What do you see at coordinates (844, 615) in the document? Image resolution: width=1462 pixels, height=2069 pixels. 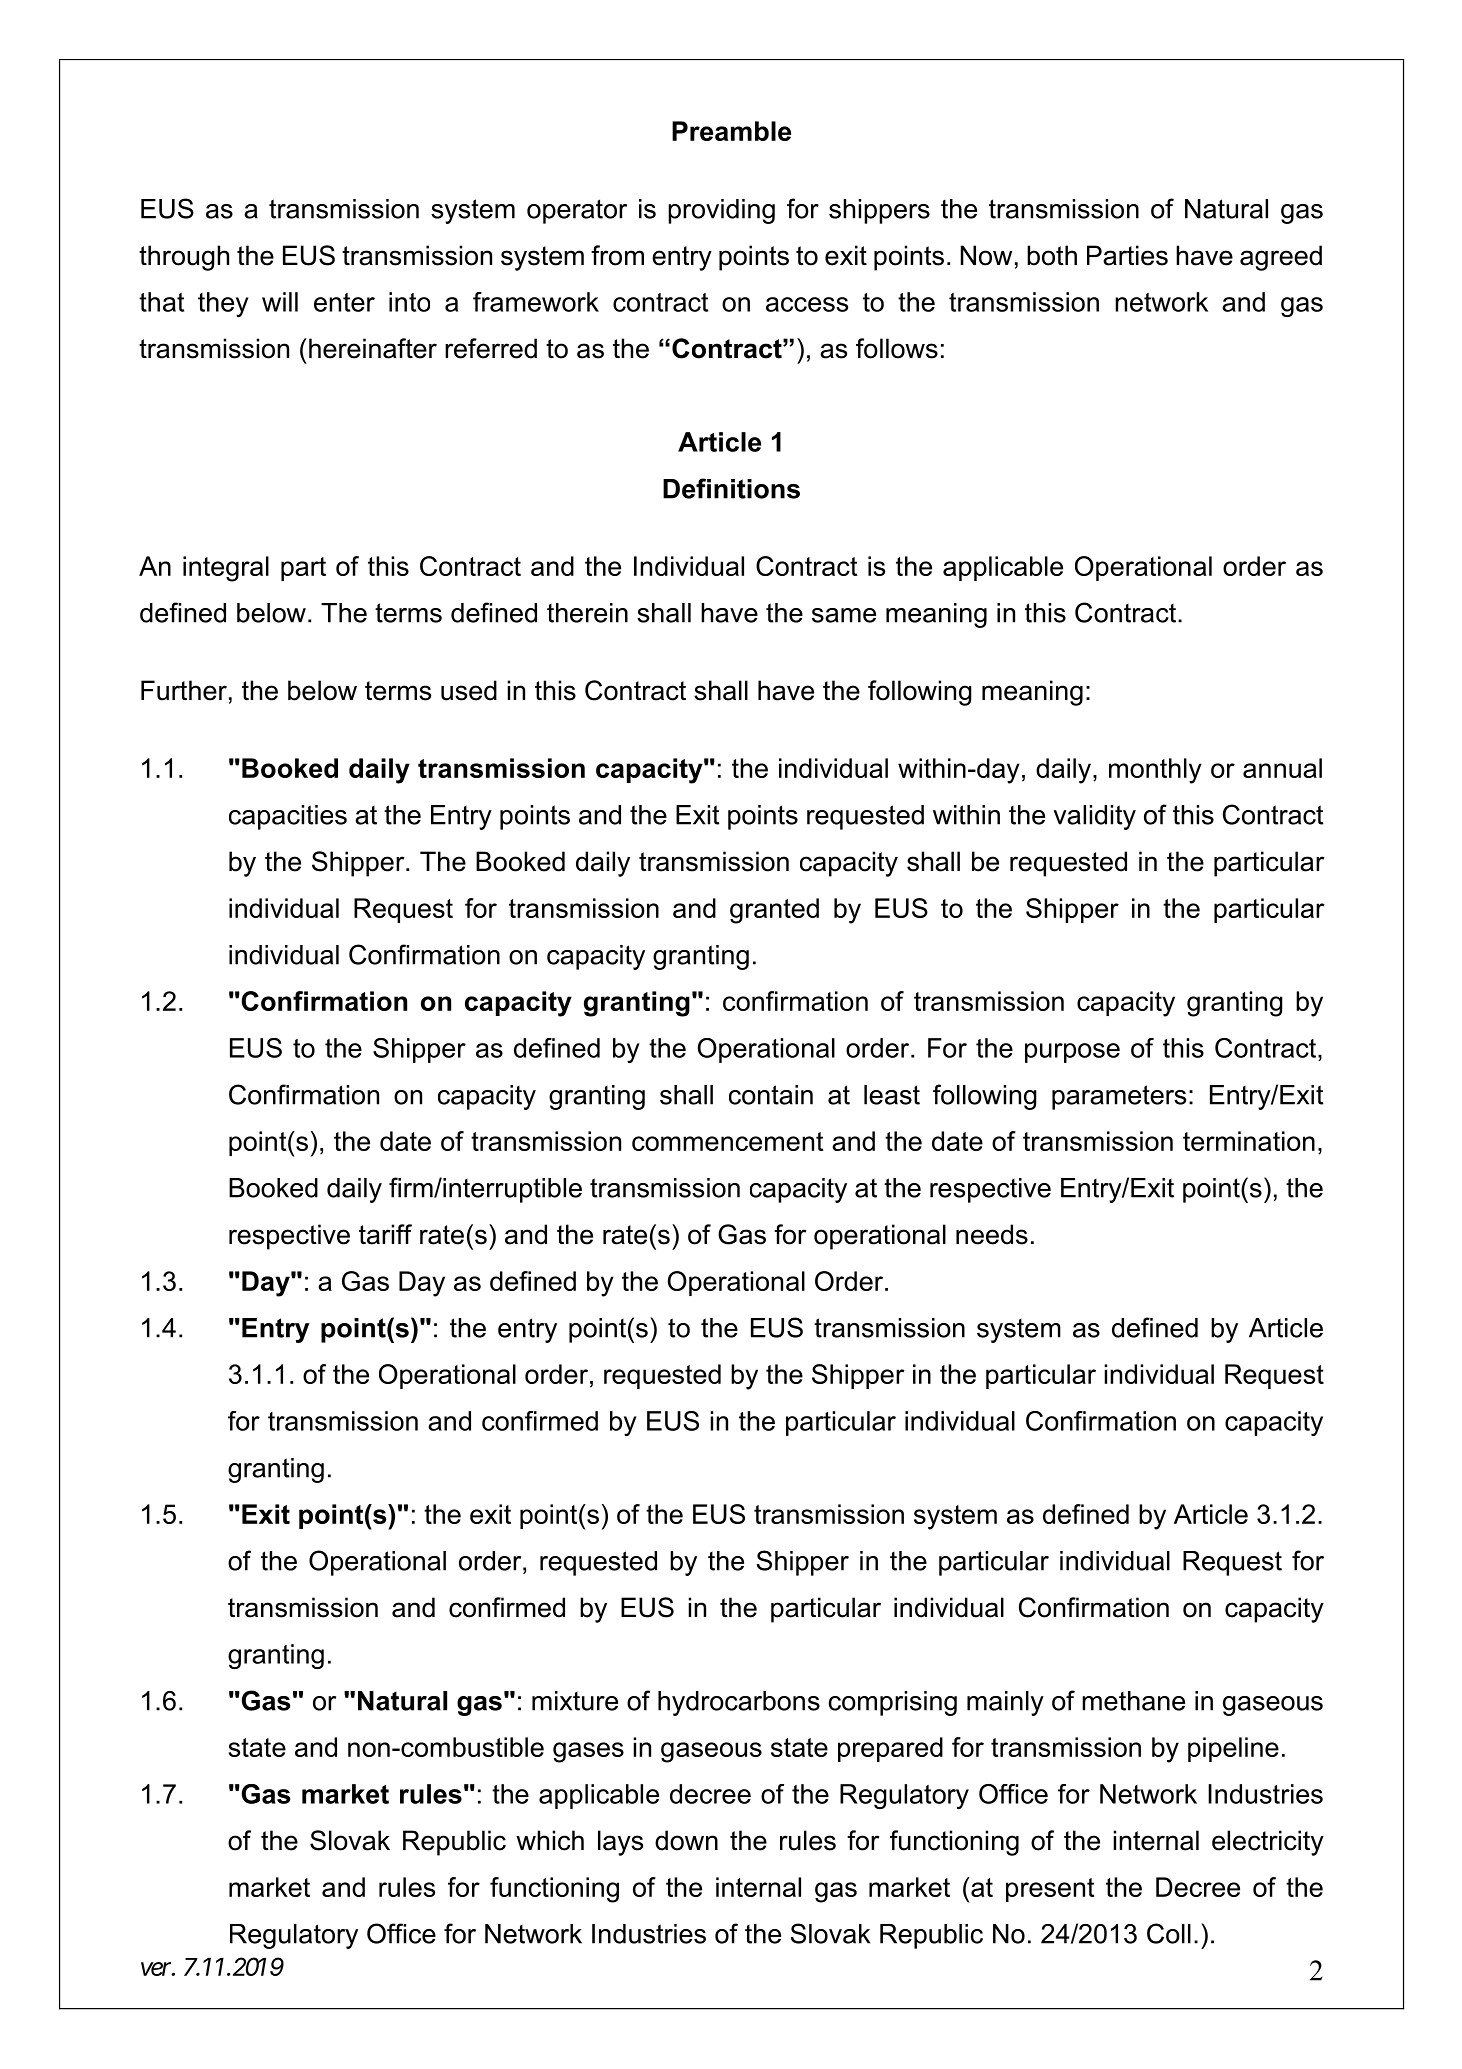 I see `same` at bounding box center [844, 615].
